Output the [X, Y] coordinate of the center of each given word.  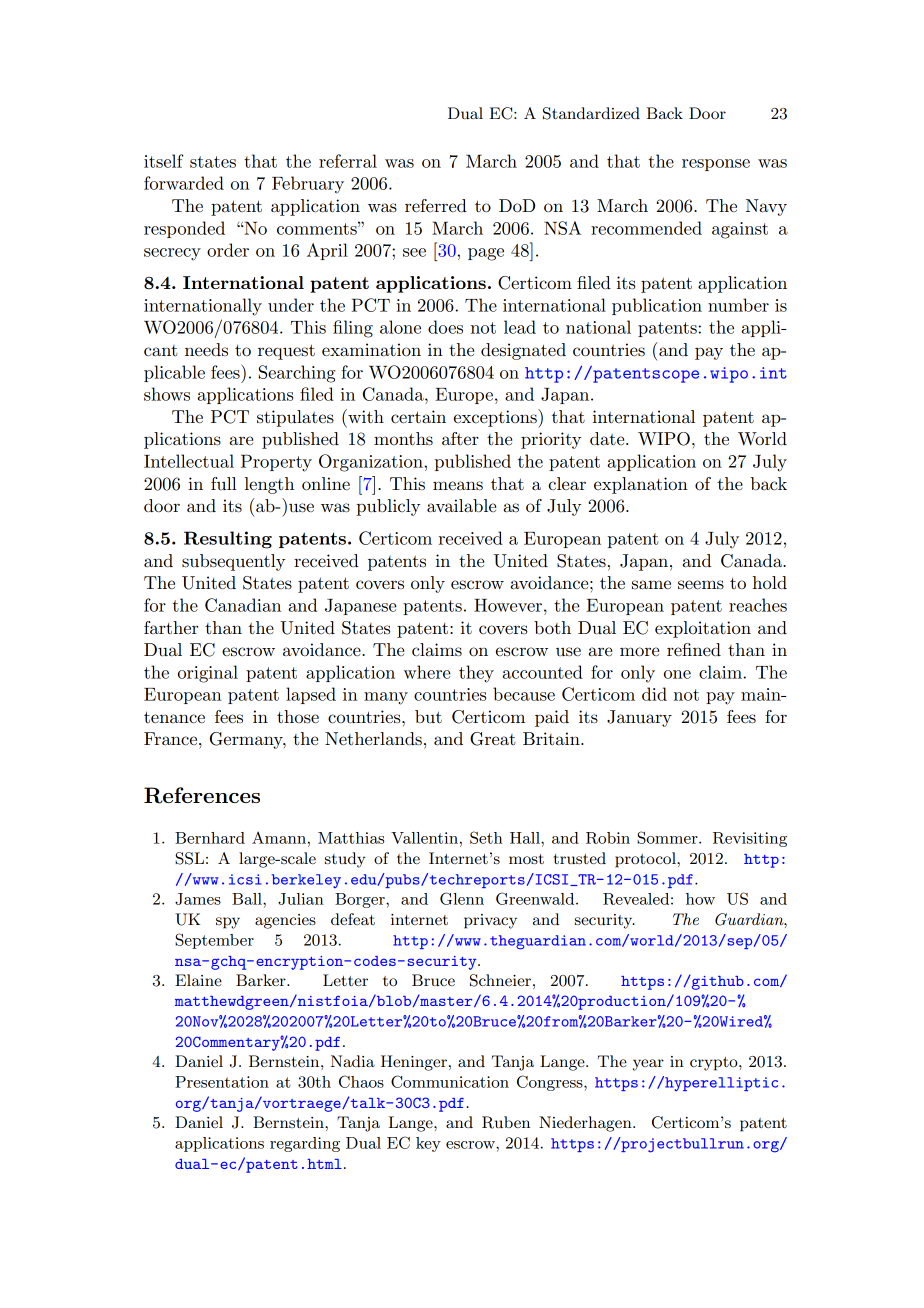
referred [436, 206]
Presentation [222, 1082]
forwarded [184, 183]
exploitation [703, 629]
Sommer [668, 837]
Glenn [462, 898]
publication [657, 306]
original [208, 674]
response [716, 165]
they [476, 674]
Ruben [506, 1122]
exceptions [496, 418]
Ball [248, 899]
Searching [297, 374]
